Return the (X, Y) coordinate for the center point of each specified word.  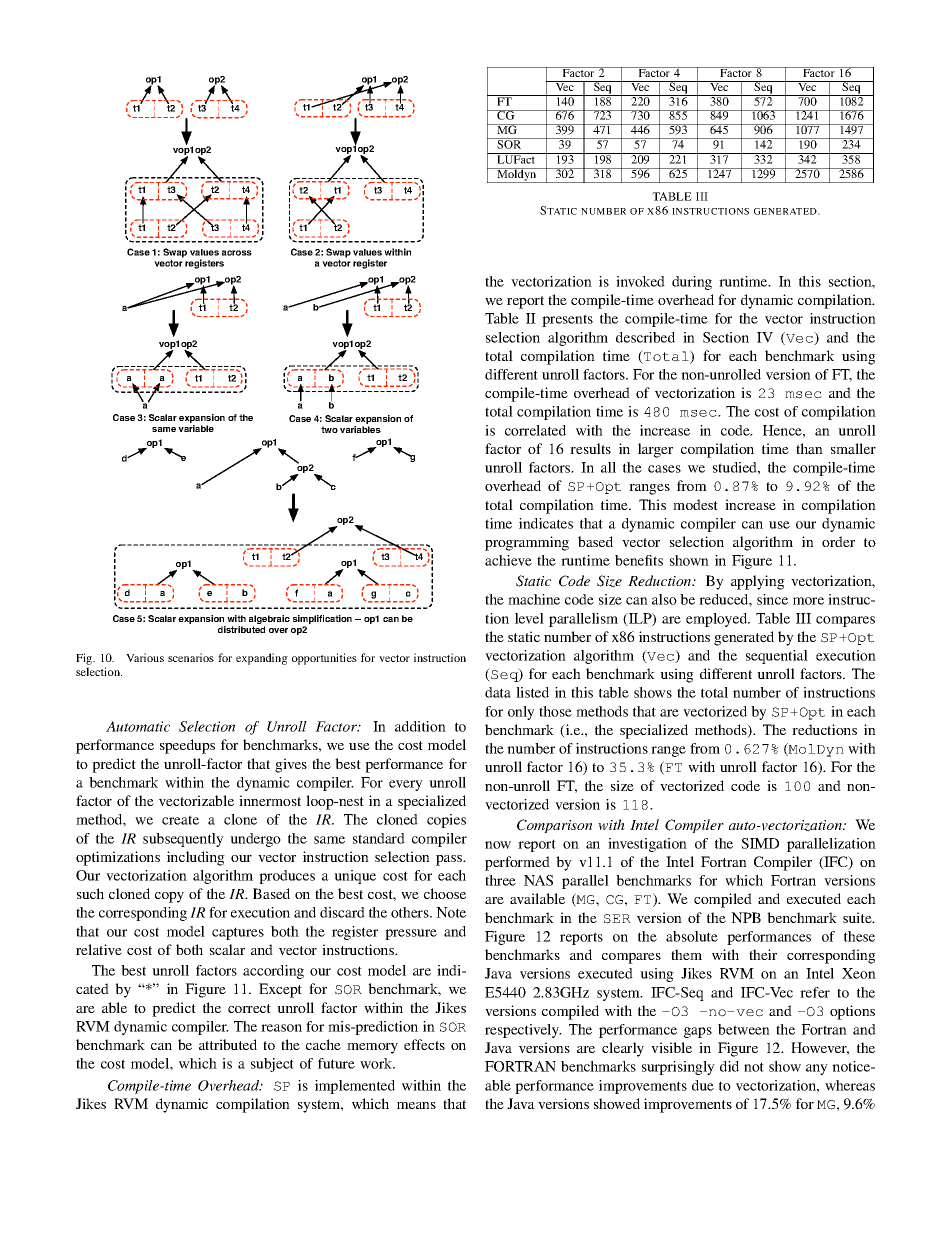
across (237, 253)
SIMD (760, 843)
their (763, 954)
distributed (241, 629)
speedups (187, 746)
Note (451, 912)
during (692, 283)
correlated (535, 430)
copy (169, 897)
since (772, 599)
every (406, 785)
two (329, 429)
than (809, 448)
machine (534, 599)
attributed (228, 1044)
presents (567, 320)
